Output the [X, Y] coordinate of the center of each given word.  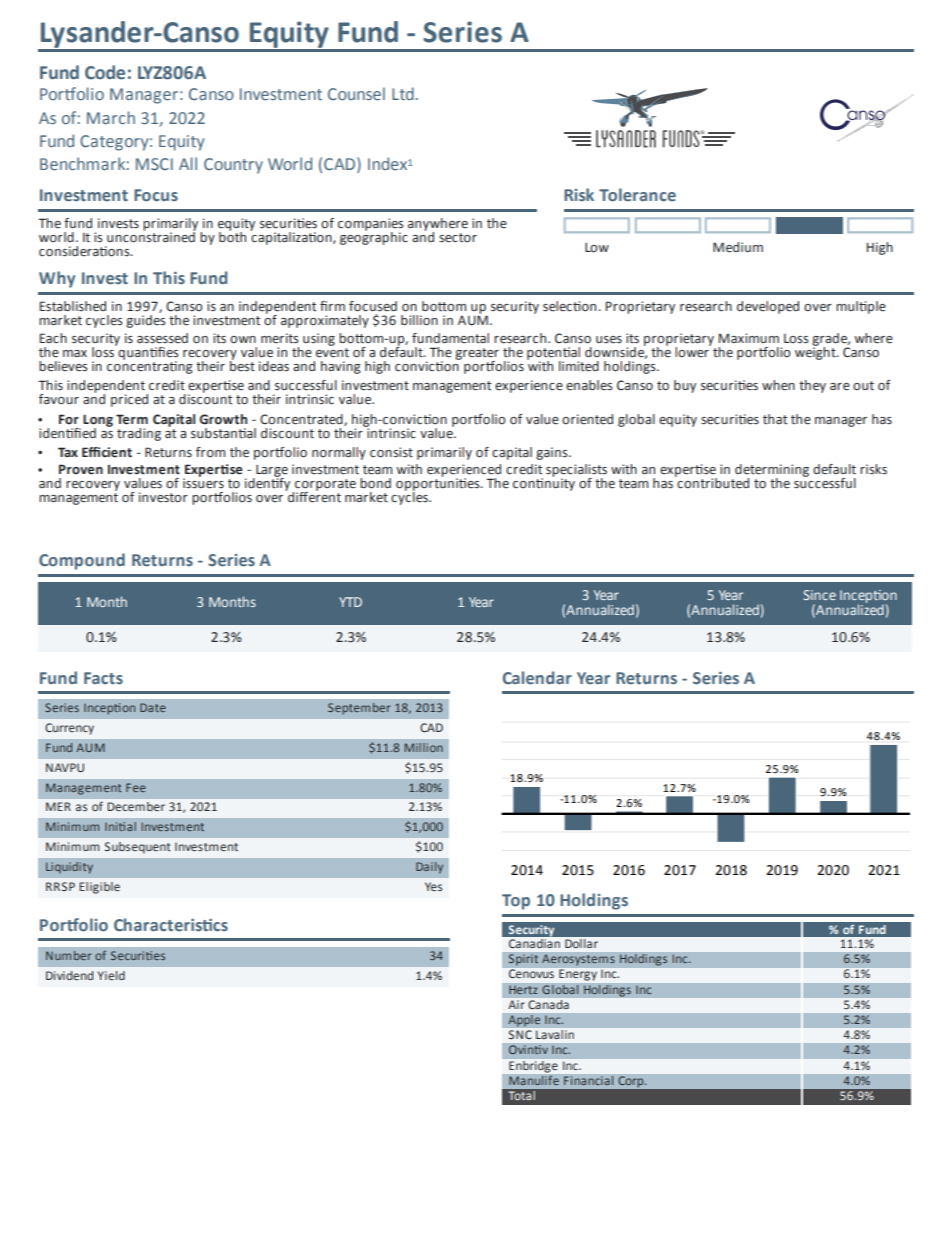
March [111, 117]
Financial [589, 1081]
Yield [111, 975]
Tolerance [637, 194]
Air [516, 1004]
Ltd [403, 93]
